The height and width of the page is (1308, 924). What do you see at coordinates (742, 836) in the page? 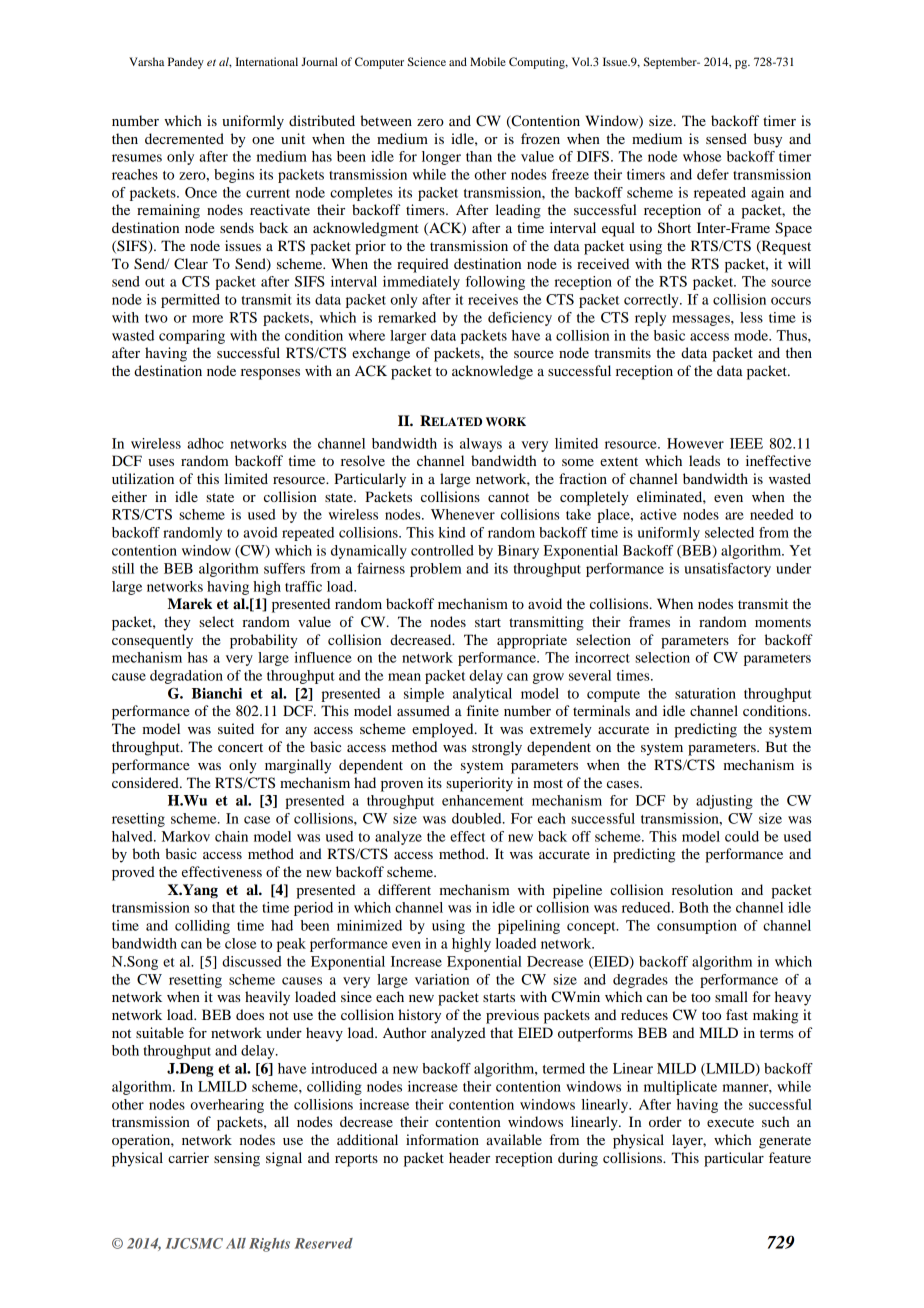
I see `could` at bounding box center [742, 836].
